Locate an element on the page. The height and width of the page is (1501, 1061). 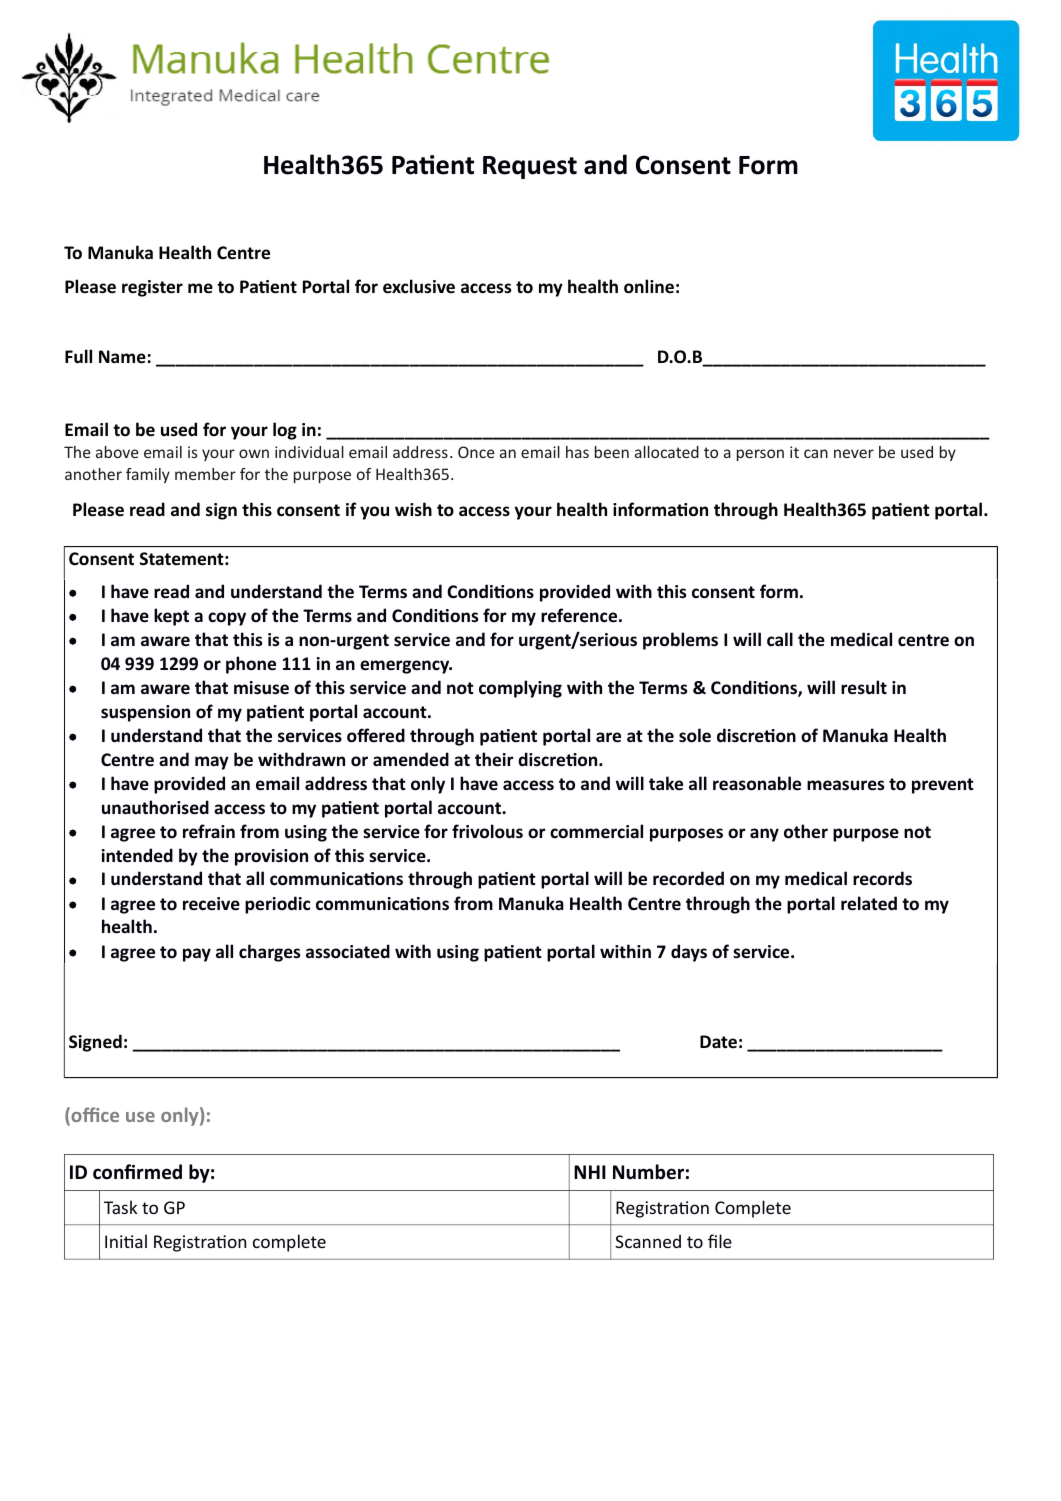
never is located at coordinates (854, 453).
